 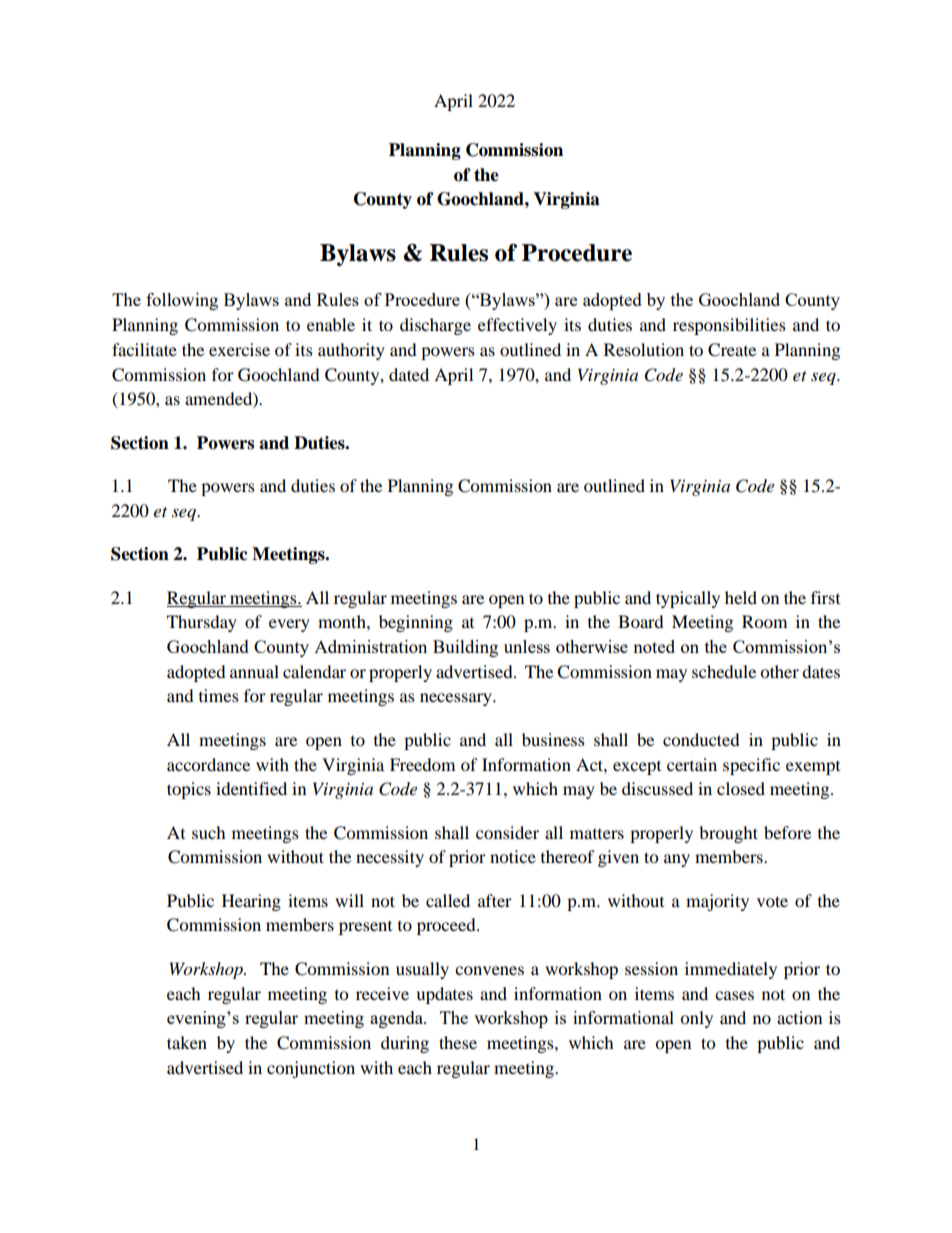 What do you see at coordinates (239, 349) in the screenshot?
I see `exercise` at bounding box center [239, 349].
